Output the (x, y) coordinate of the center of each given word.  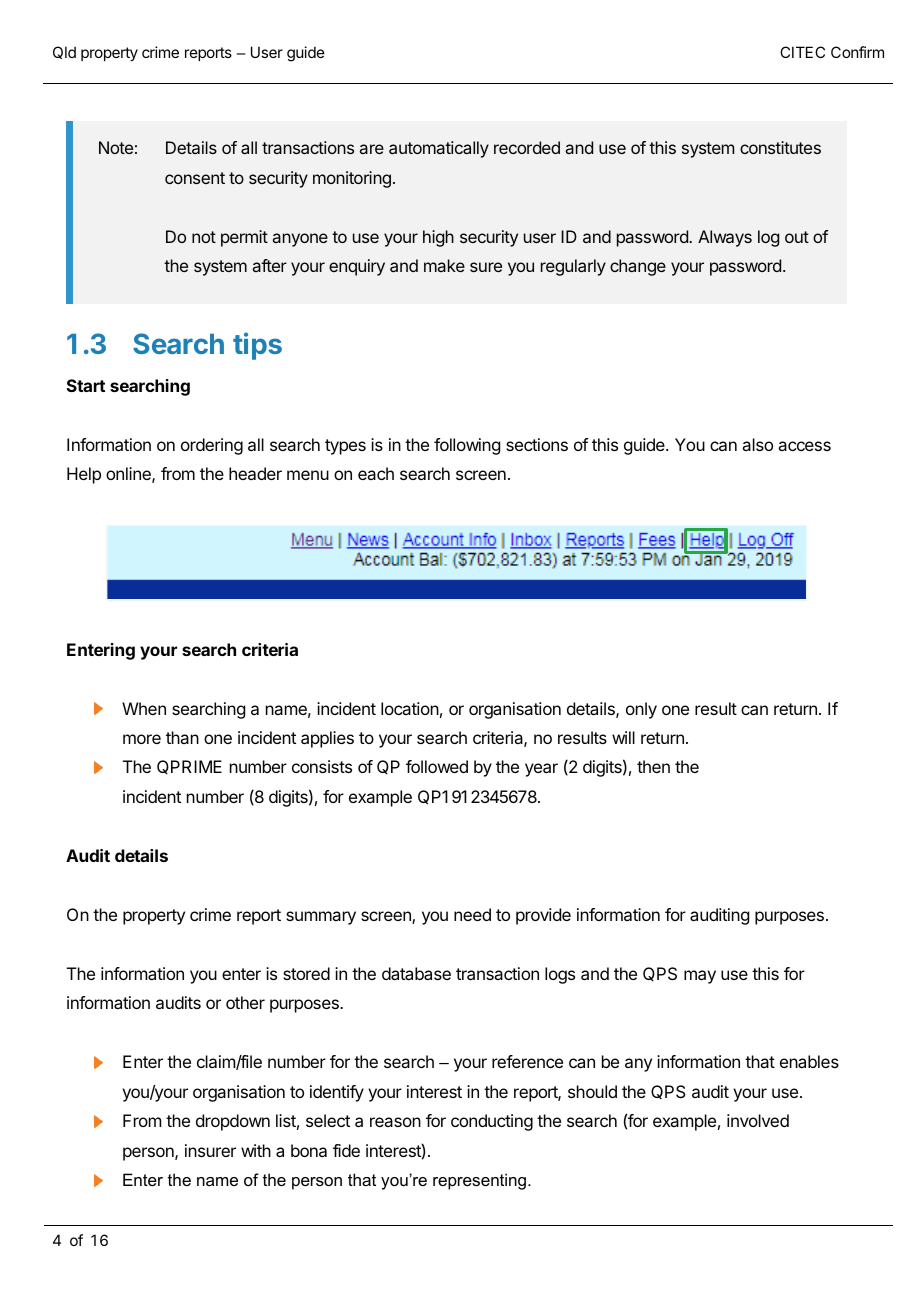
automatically (439, 149)
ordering (212, 446)
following (467, 446)
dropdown (233, 1122)
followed (437, 766)
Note (116, 147)
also (757, 444)
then (653, 766)
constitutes (780, 147)
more (142, 739)
